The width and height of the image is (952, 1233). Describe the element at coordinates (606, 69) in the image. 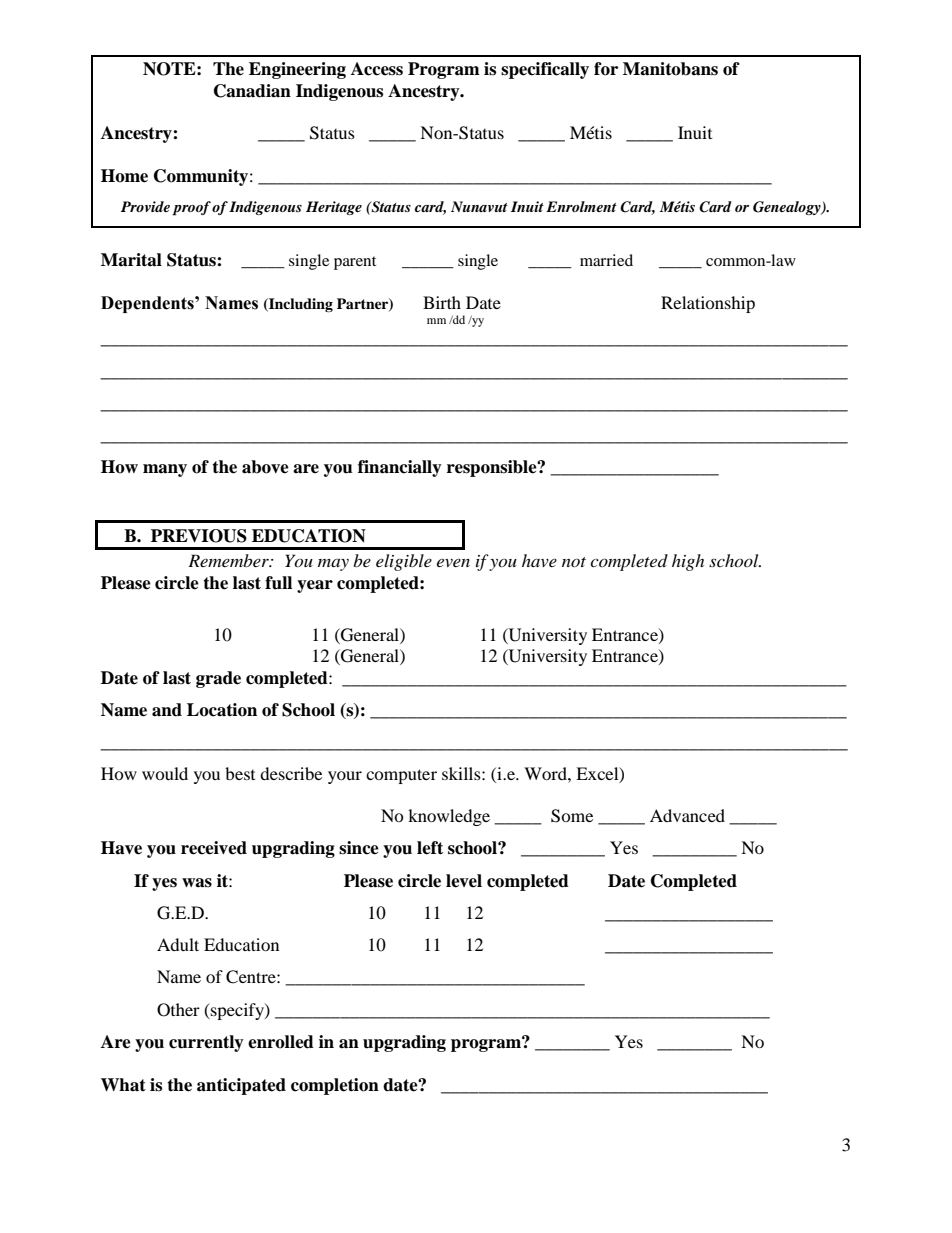

I see `for` at that location.
